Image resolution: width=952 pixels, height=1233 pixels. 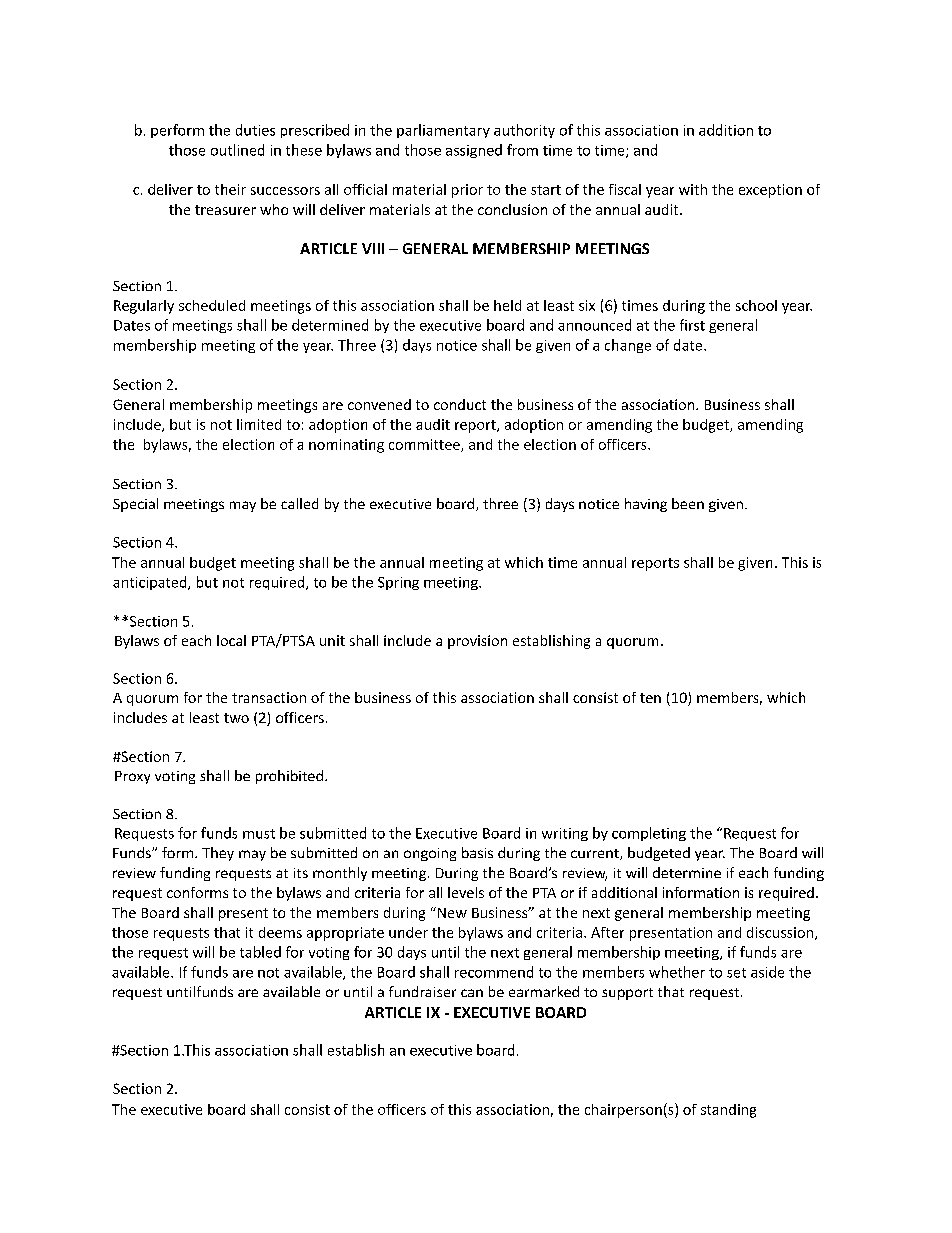 What do you see at coordinates (649, 834) in the screenshot?
I see `completing` at bounding box center [649, 834].
